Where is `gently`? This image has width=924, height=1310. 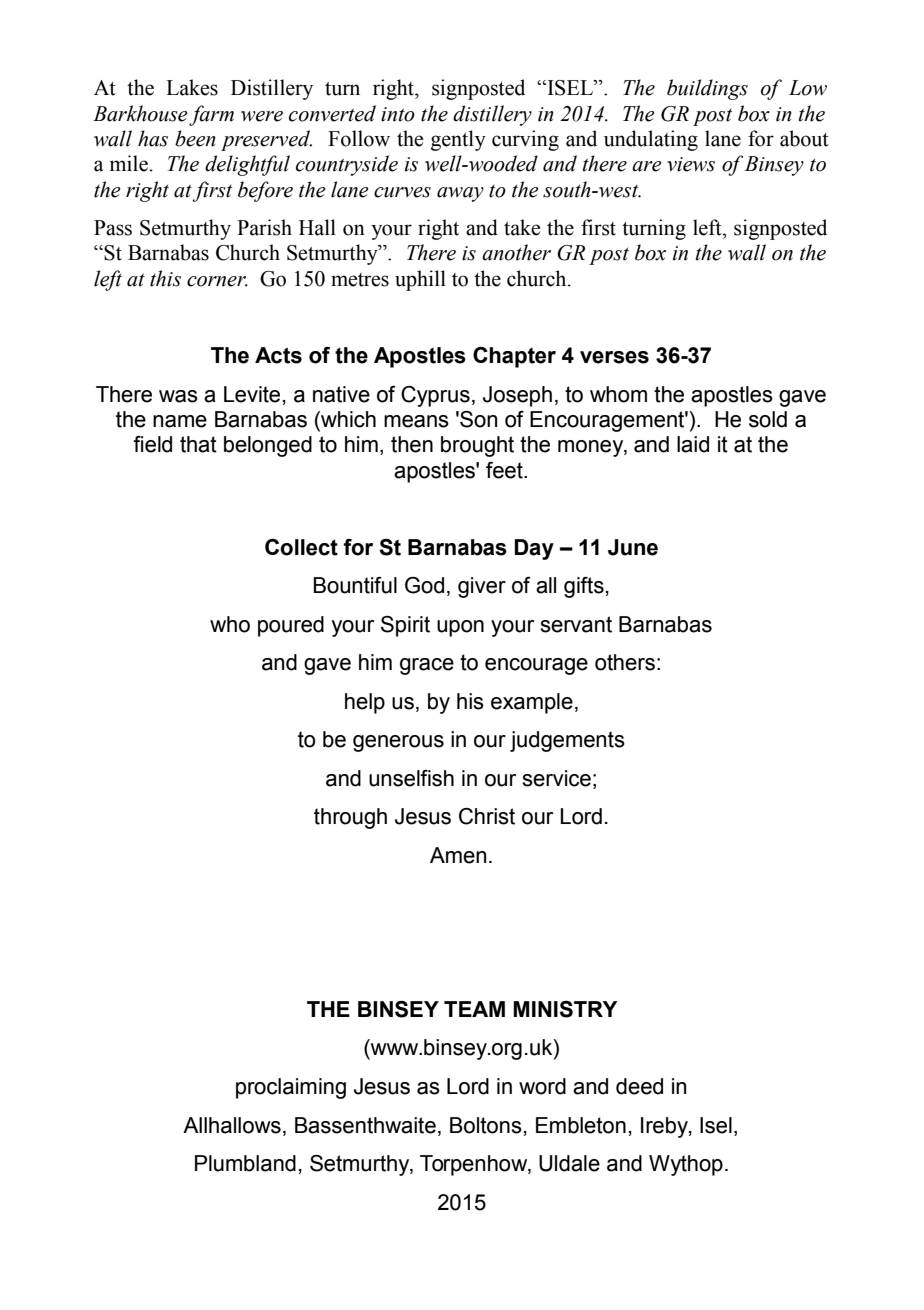
gently is located at coordinates (458, 140).
